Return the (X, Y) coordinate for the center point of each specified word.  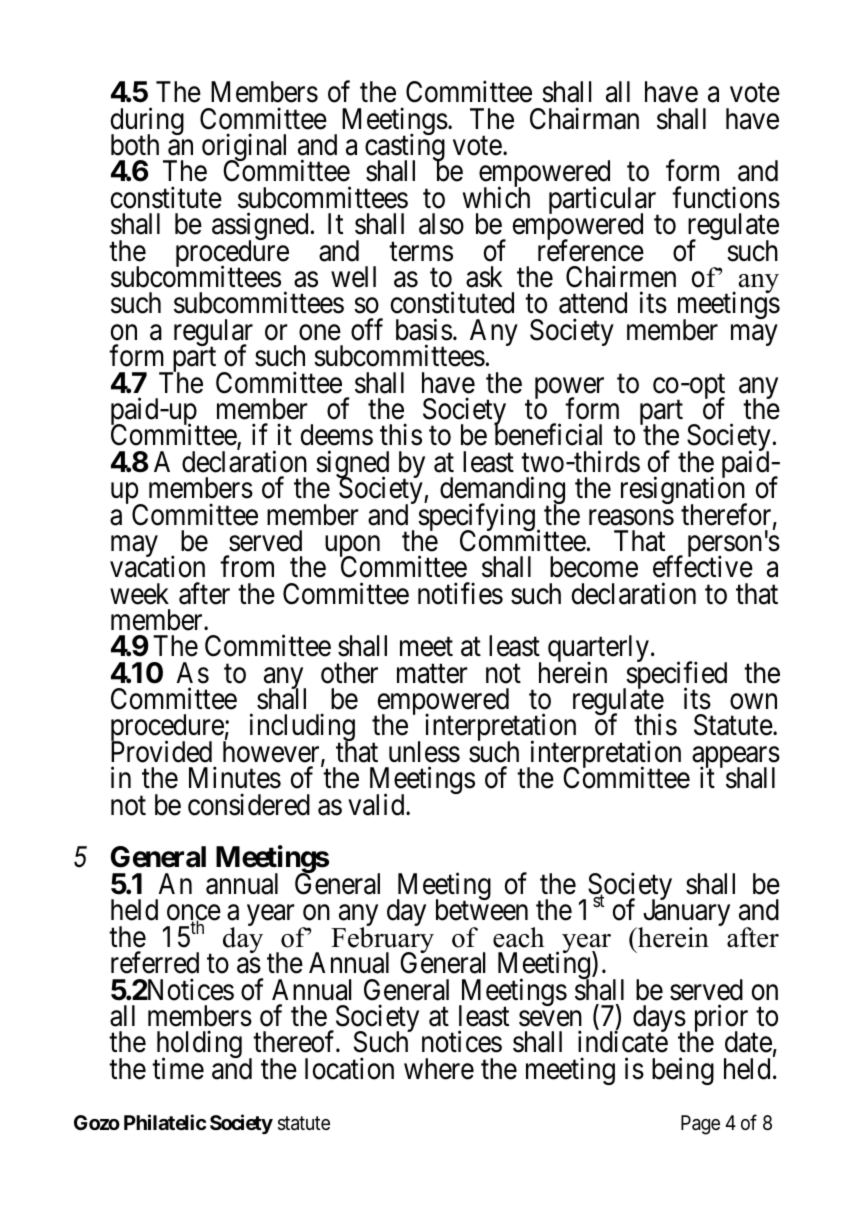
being (683, 1071)
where (439, 1069)
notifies (460, 593)
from (247, 567)
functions (726, 198)
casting (405, 149)
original (244, 149)
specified (675, 676)
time (178, 1068)
